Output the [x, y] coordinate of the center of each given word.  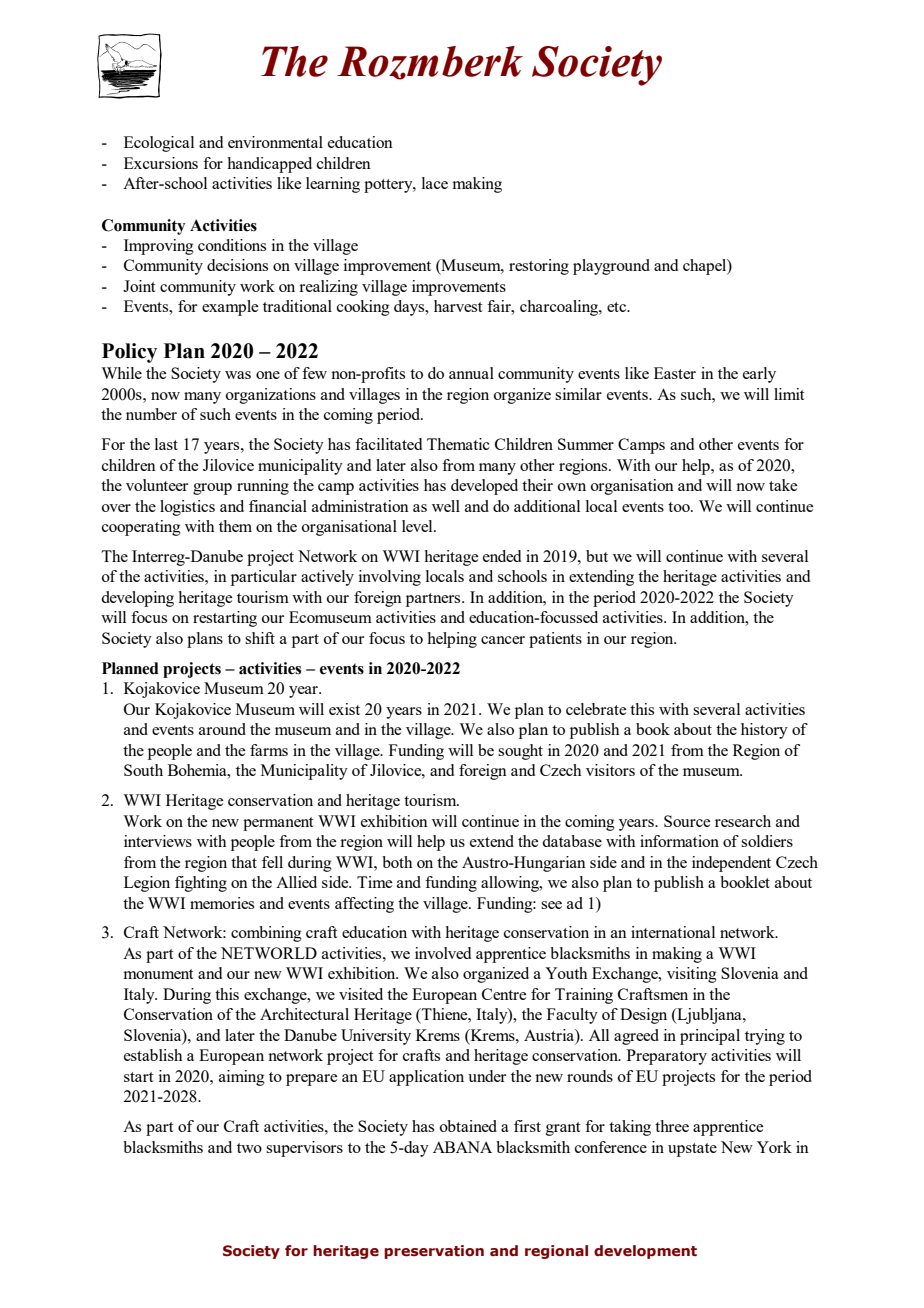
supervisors [304, 1149]
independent [731, 864]
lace [435, 183]
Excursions [161, 163]
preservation [434, 1252]
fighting [201, 884]
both [397, 862]
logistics [187, 508]
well [446, 506]
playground [611, 267]
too [680, 507]
